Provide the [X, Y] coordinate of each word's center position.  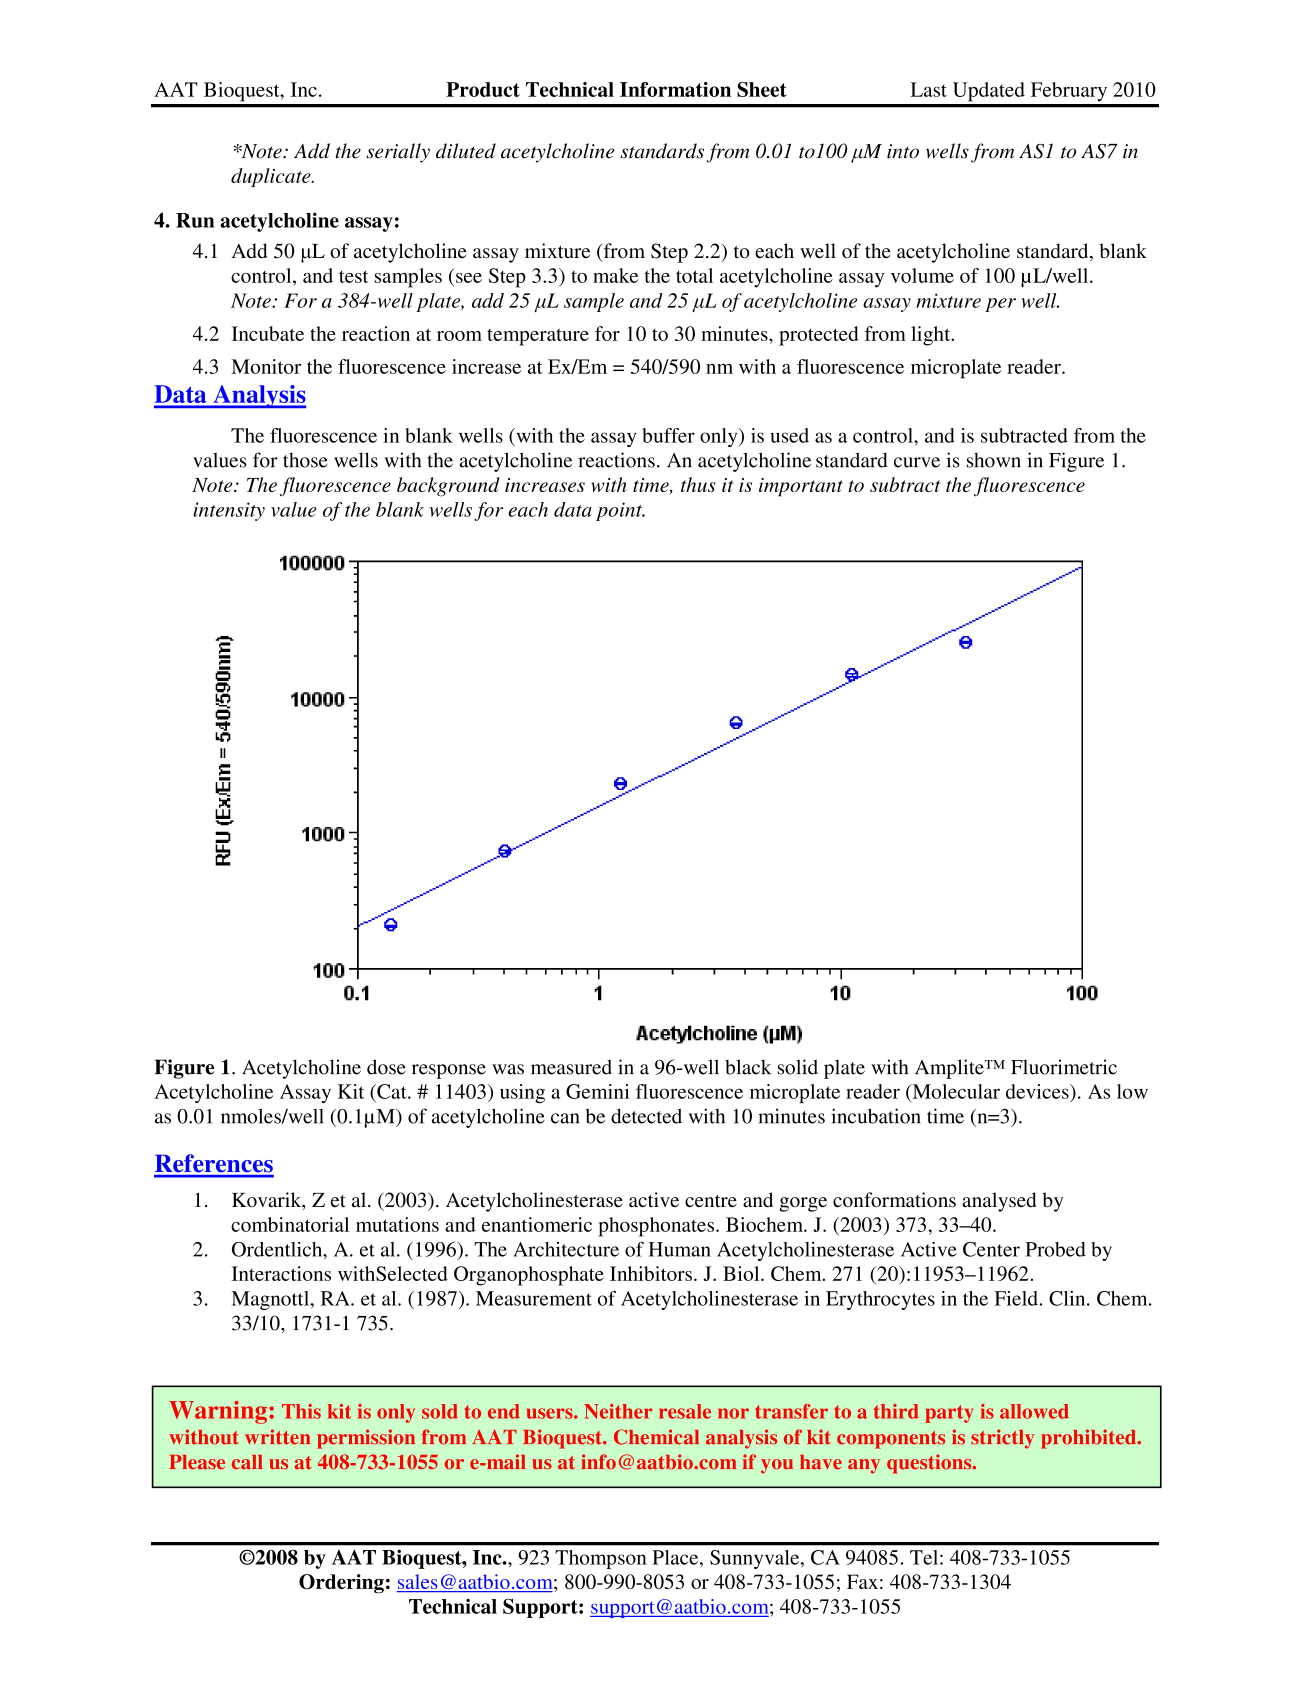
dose [386, 1067]
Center [991, 1249]
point [620, 511]
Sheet [762, 89]
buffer [669, 435]
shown [994, 460]
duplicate [272, 177]
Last [929, 89]
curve [917, 462]
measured [571, 1067]
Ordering [341, 1584]
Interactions [281, 1273]
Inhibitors [651, 1273]
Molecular [955, 1091]
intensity [229, 511]
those [305, 460]
